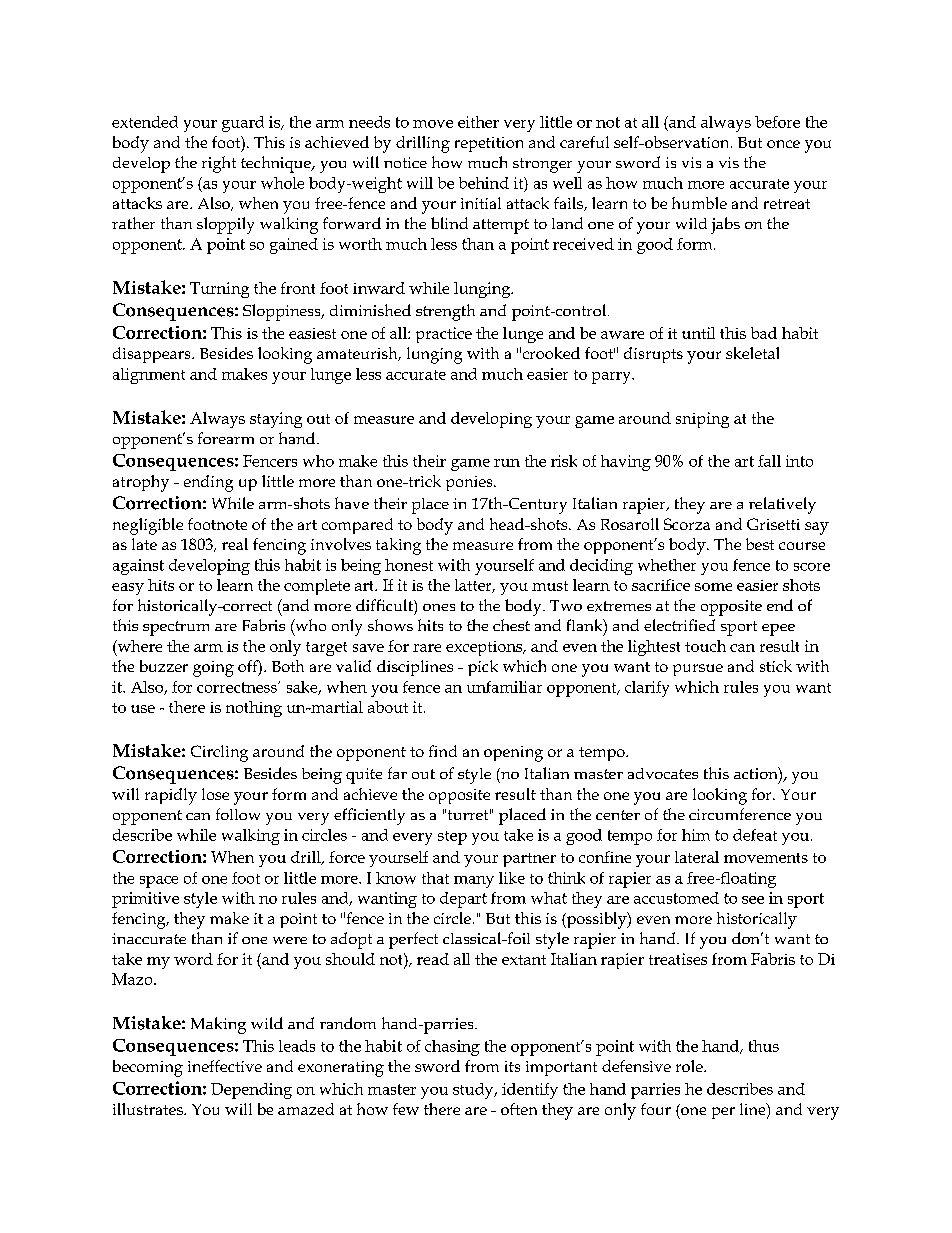 The width and height of the image is (952, 1233). What do you see at coordinates (713, 587) in the image?
I see `some` at bounding box center [713, 587].
